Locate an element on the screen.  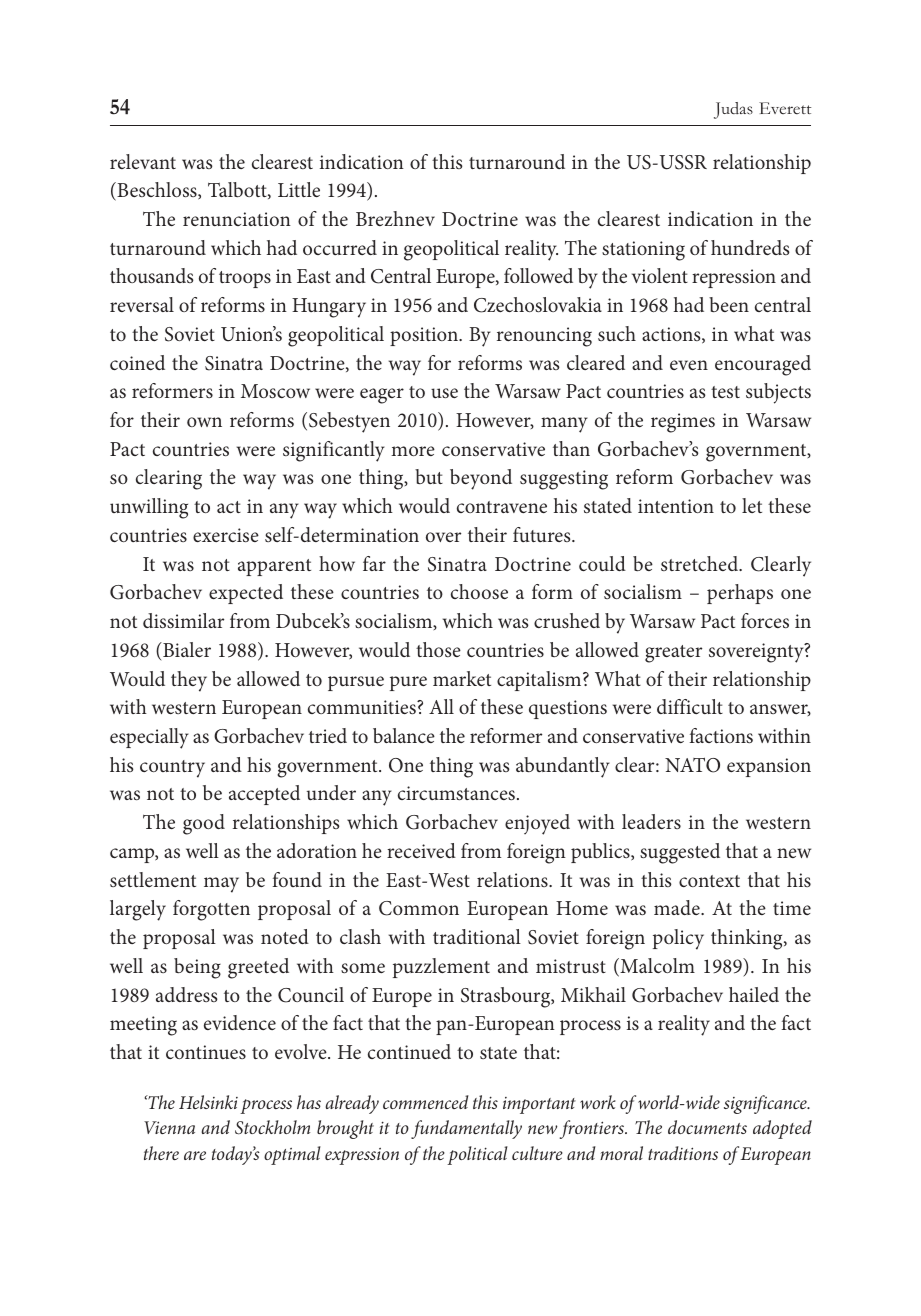
Brezhnev is located at coordinates (395, 218).
